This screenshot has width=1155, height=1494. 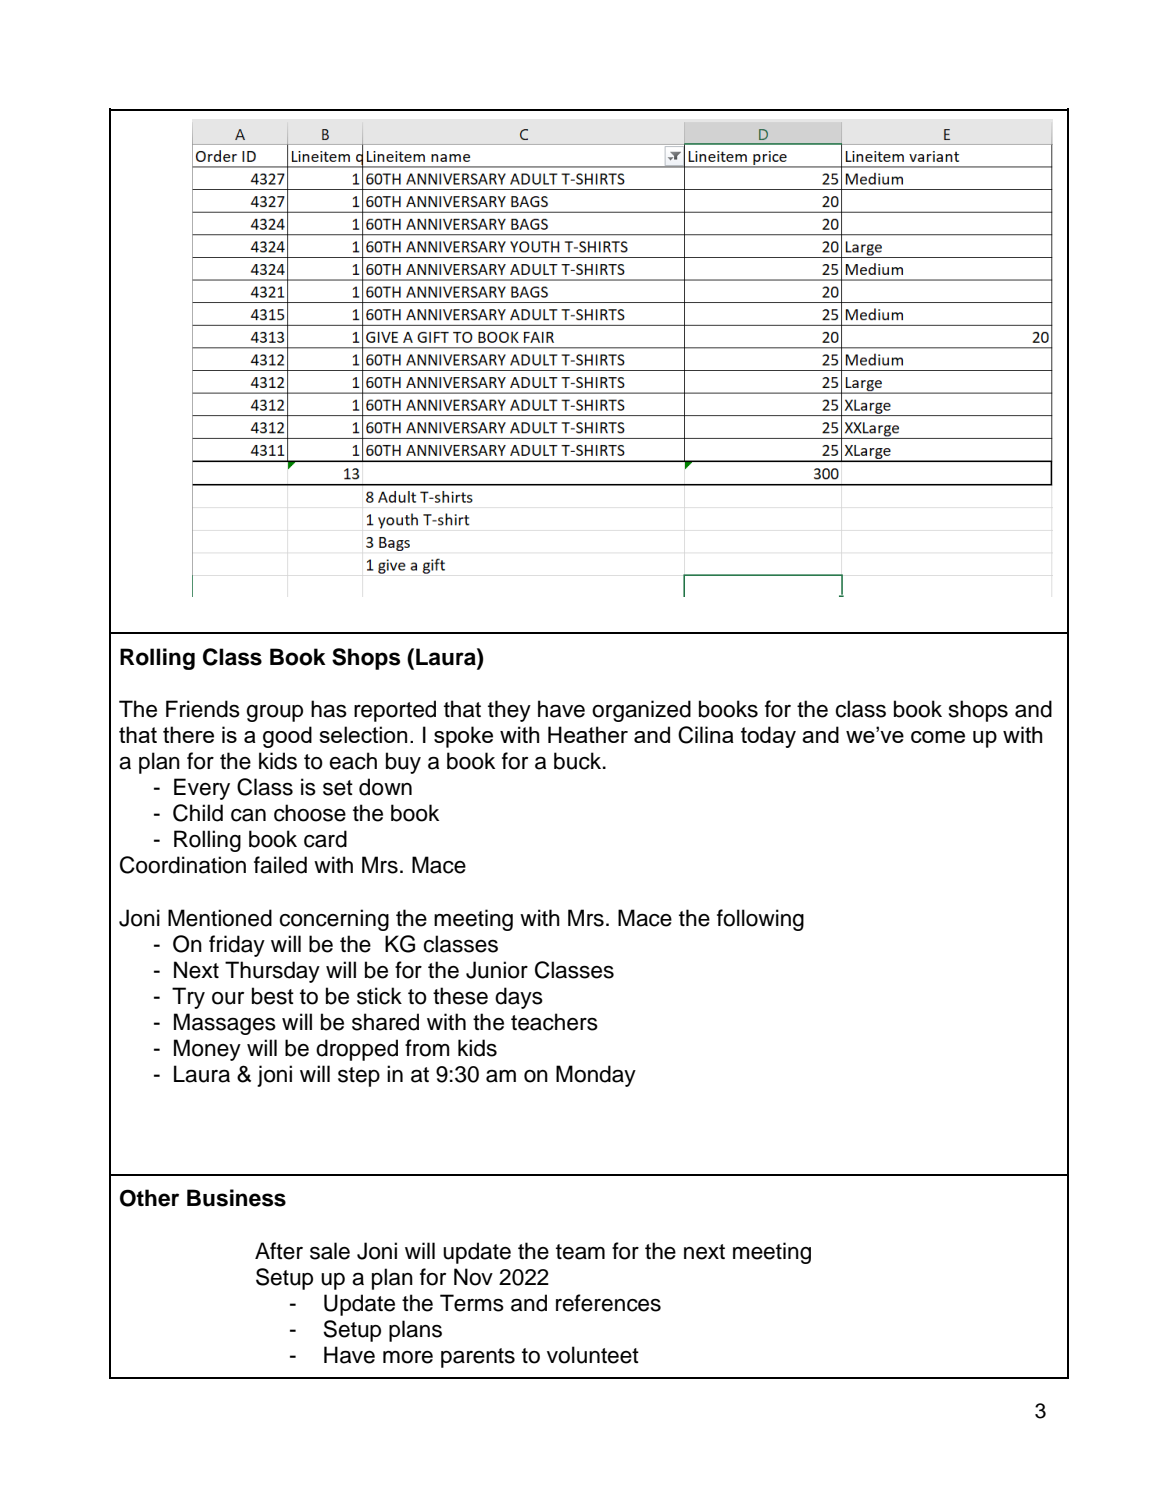 What do you see at coordinates (588, 734) in the screenshot?
I see `Heather` at bounding box center [588, 734].
